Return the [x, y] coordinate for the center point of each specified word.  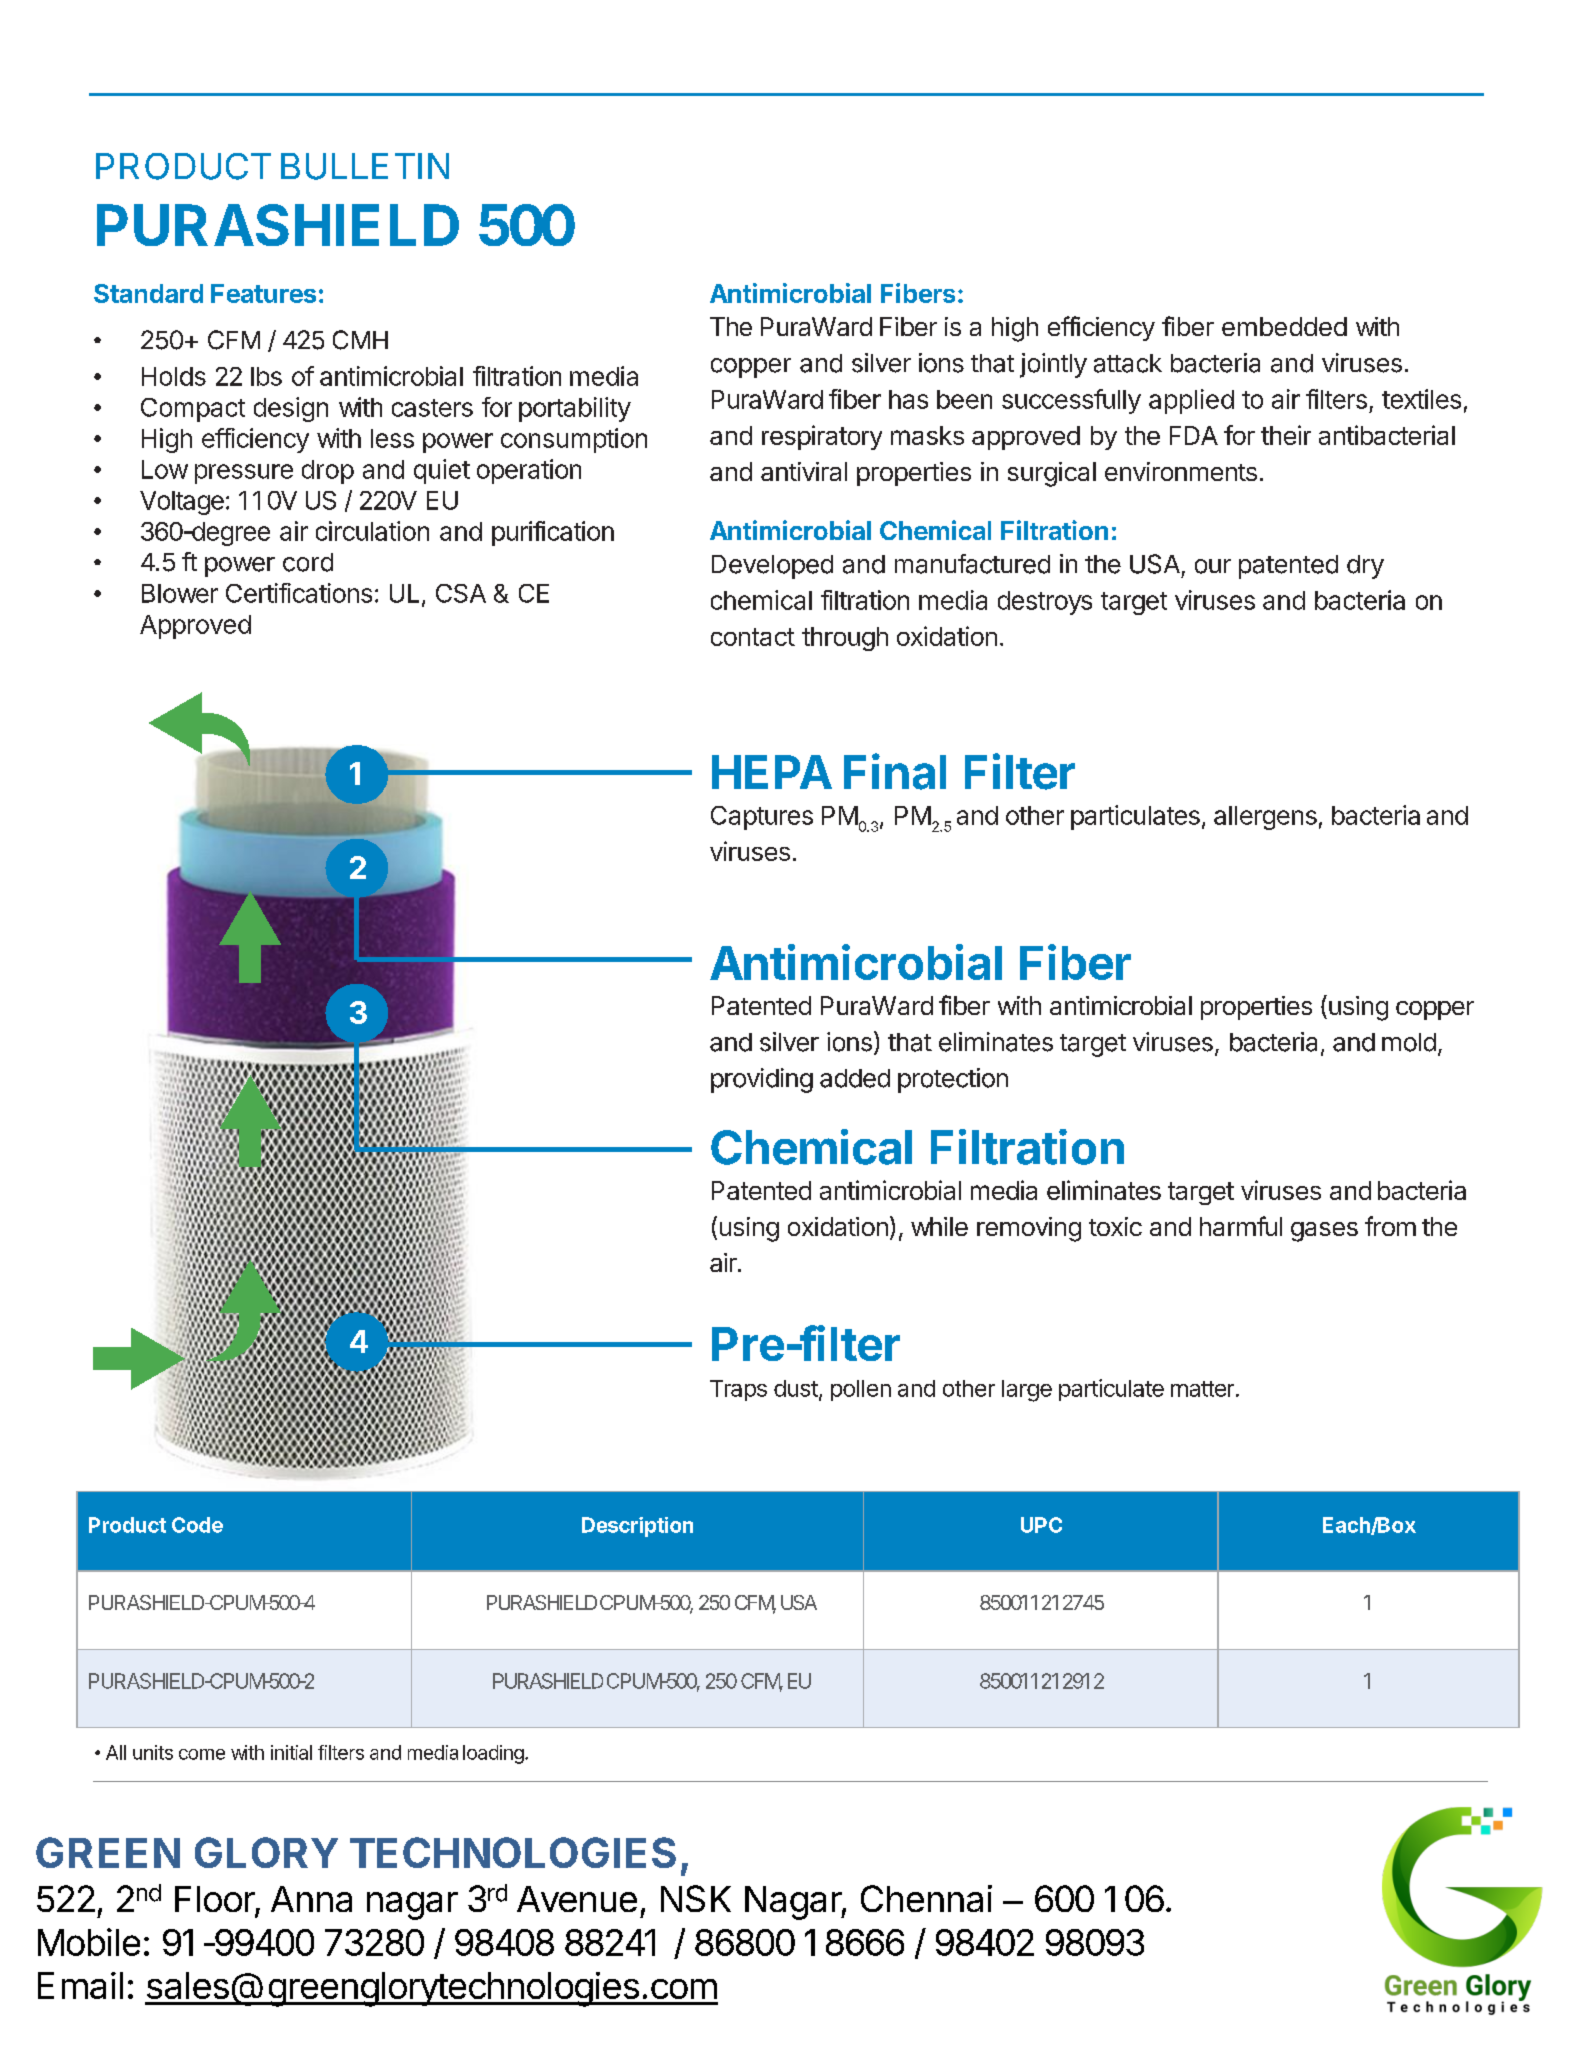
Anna [311, 1899]
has [908, 399]
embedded [1284, 326]
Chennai [926, 1898]
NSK [696, 1898]
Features [263, 293]
